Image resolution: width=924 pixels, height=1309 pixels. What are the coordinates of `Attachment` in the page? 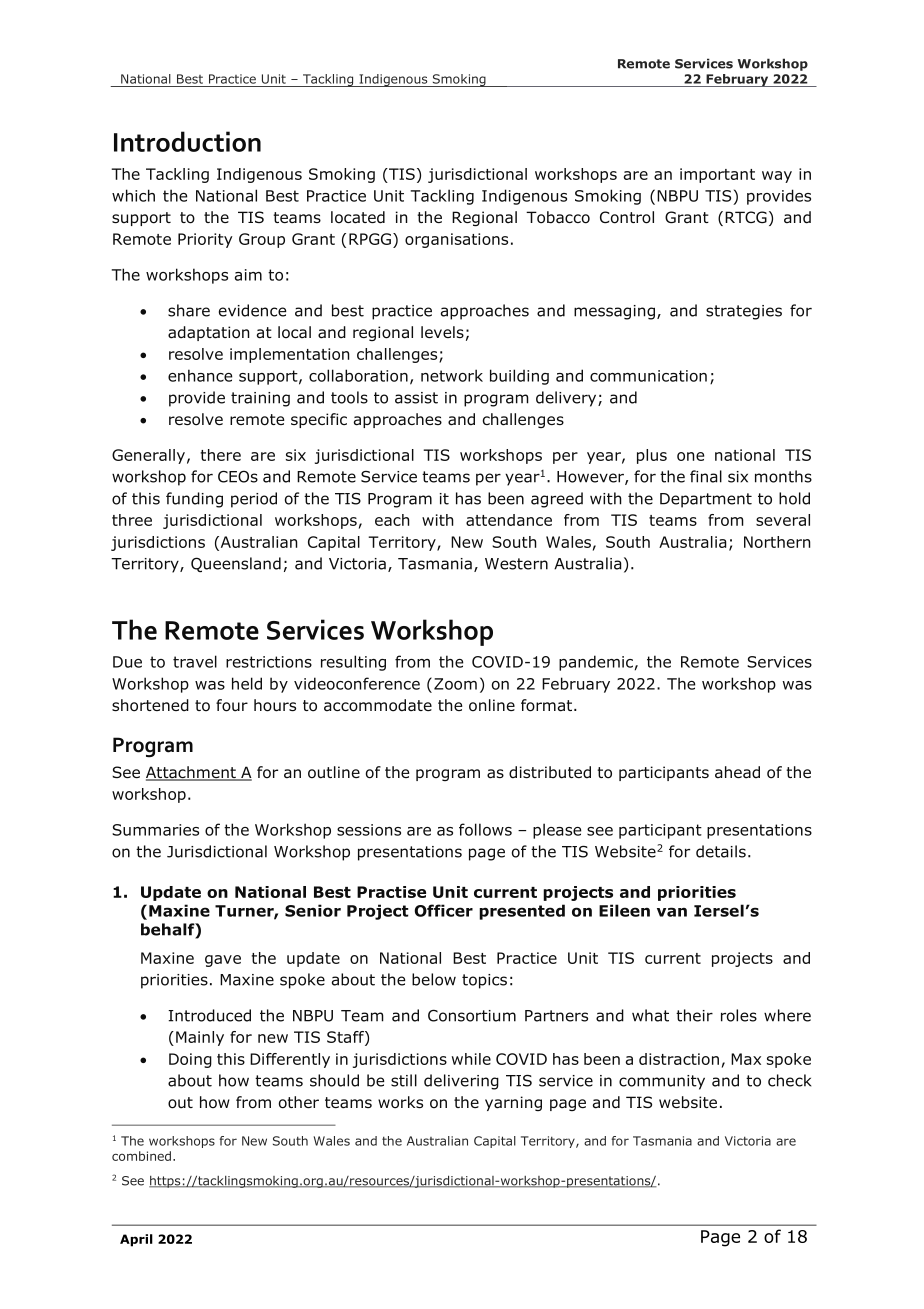 It's located at (192, 773).
